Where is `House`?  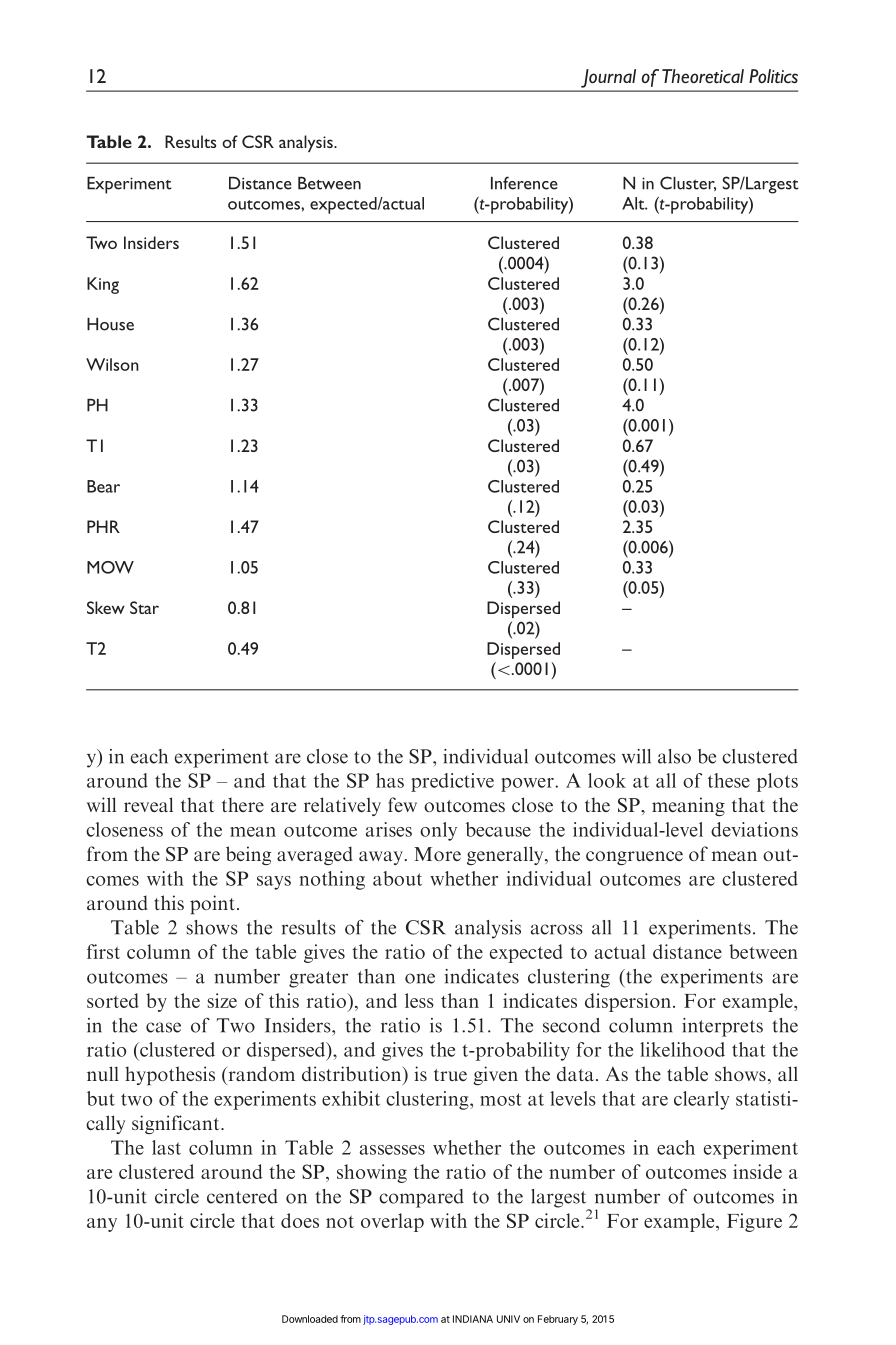 House is located at coordinates (110, 324).
